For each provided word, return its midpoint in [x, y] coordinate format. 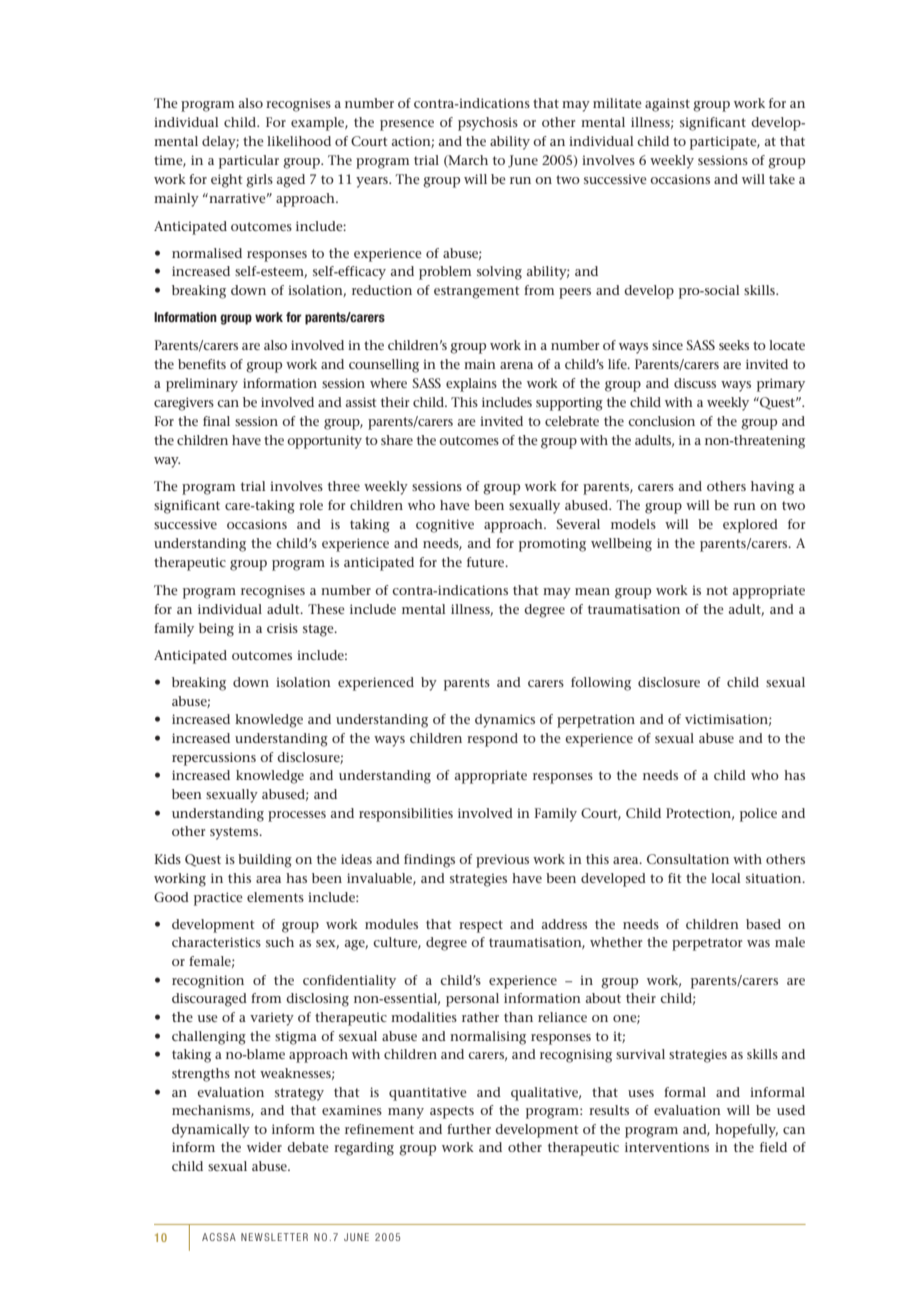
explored [750, 526]
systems [235, 833]
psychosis [488, 124]
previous [502, 861]
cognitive [445, 526]
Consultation [688, 859]
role [311, 505]
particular [249, 162]
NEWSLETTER [274, 1237]
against [667, 105]
